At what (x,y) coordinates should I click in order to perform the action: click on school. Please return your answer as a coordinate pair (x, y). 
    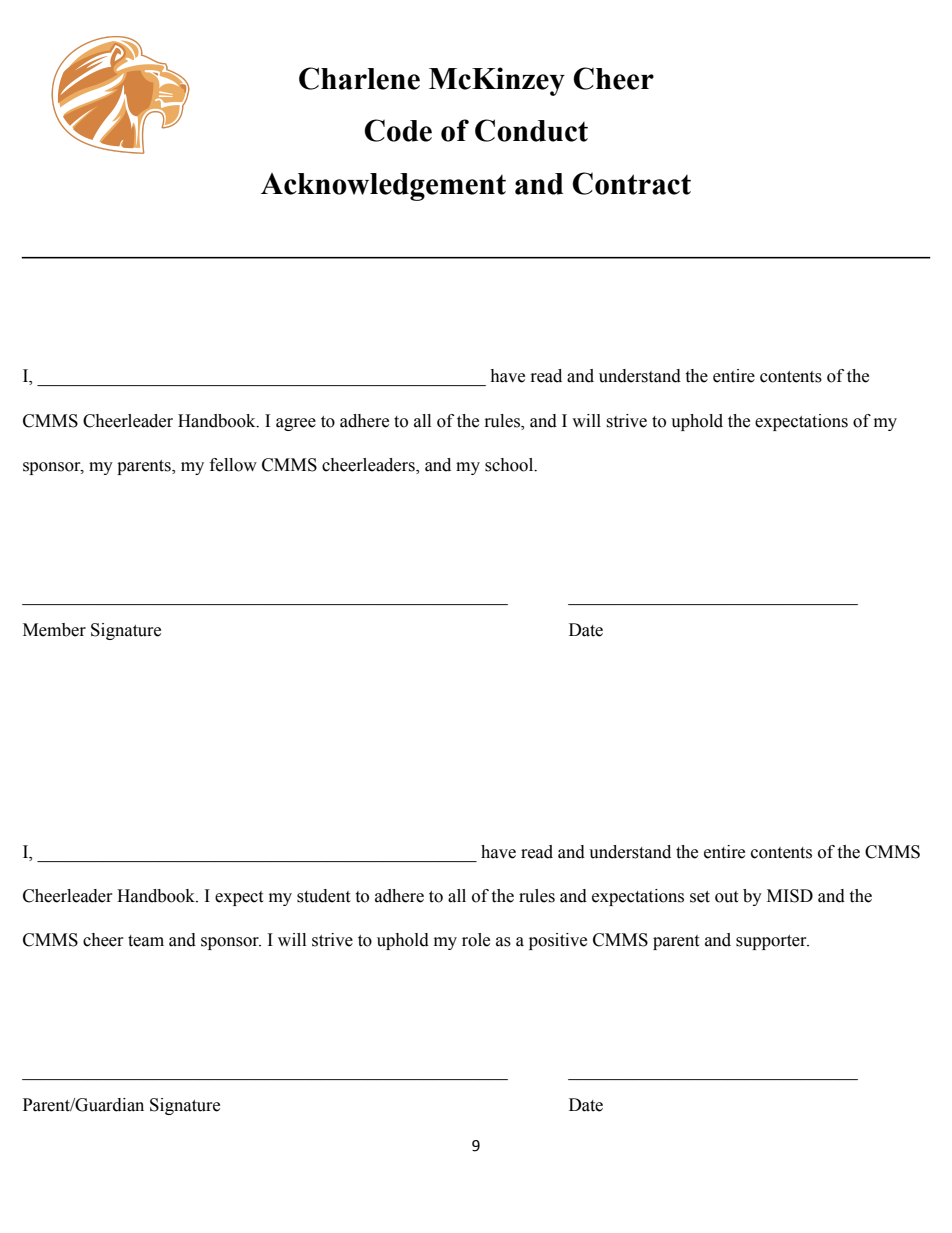
    Looking at the image, I should click on (510, 465).
